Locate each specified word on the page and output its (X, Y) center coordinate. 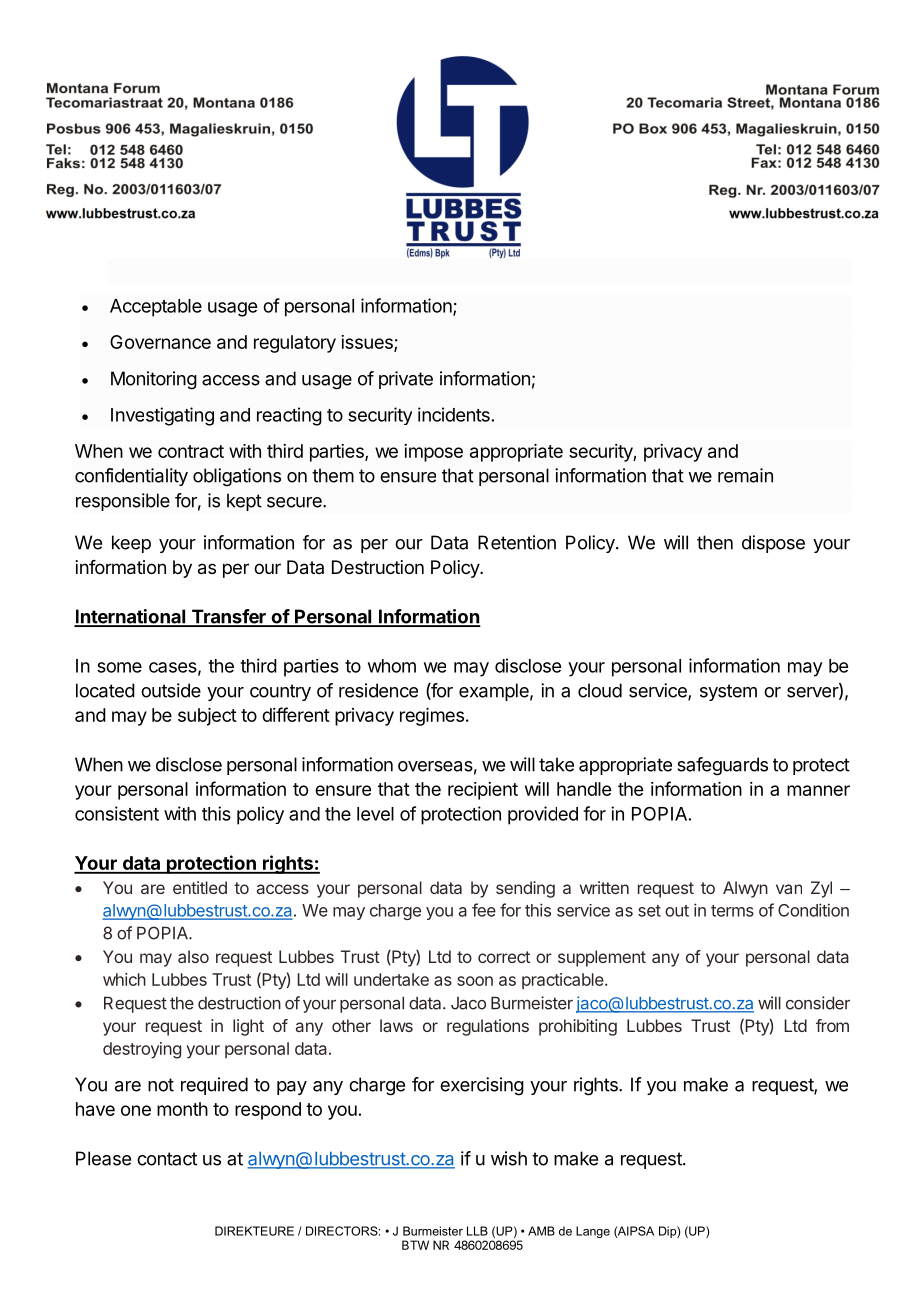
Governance (160, 342)
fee (484, 910)
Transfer (228, 617)
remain (745, 475)
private (406, 380)
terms (732, 911)
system (728, 692)
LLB (477, 1231)
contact (167, 1159)
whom (392, 666)
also (193, 956)
